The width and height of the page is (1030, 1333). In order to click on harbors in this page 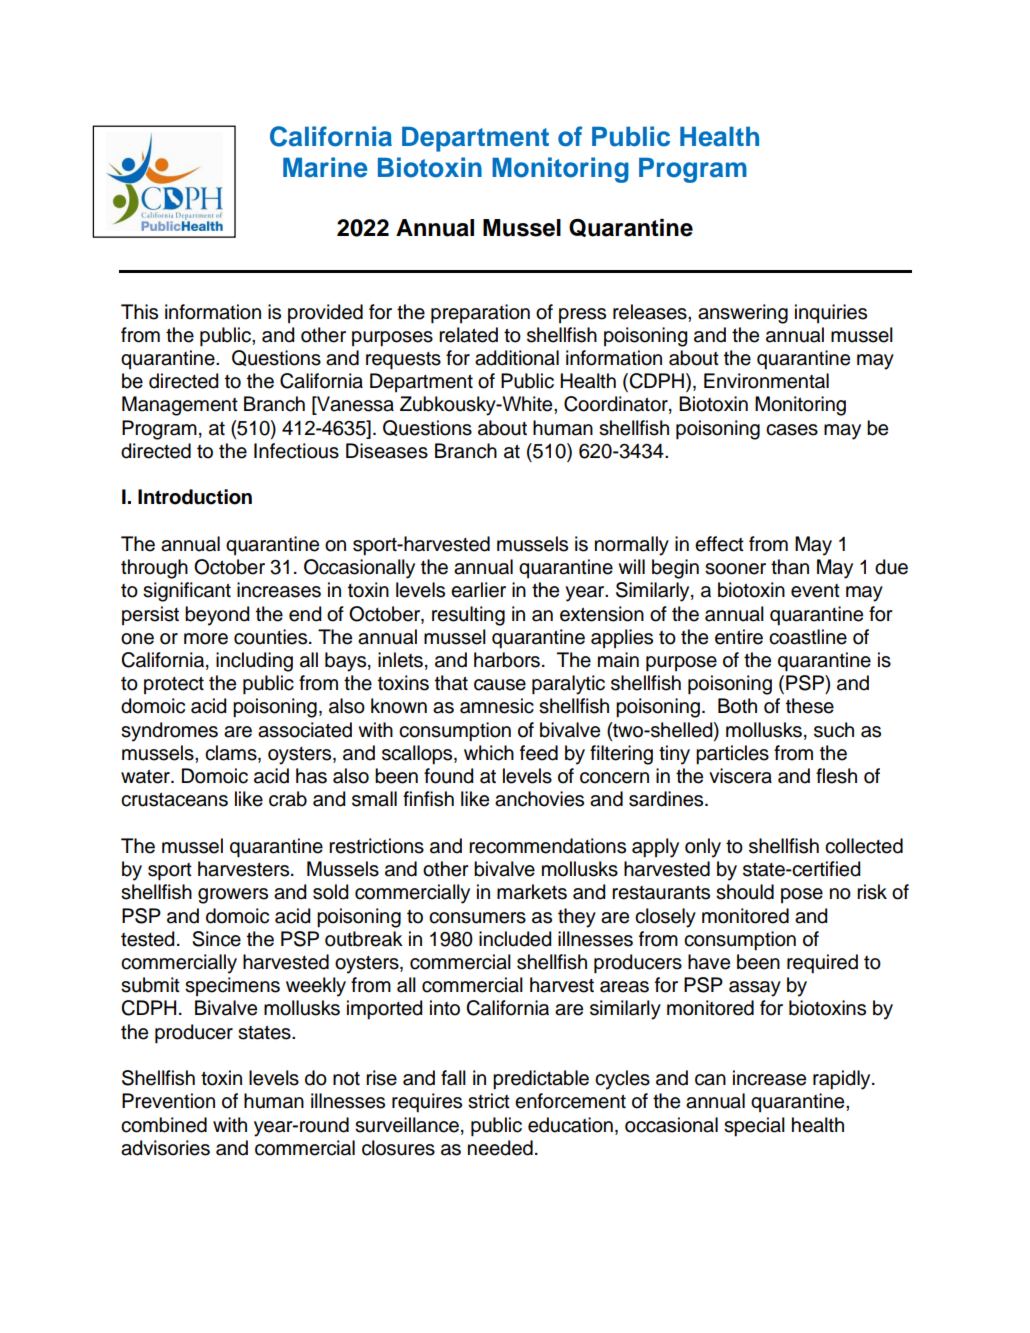, I will do `click(507, 660)`.
